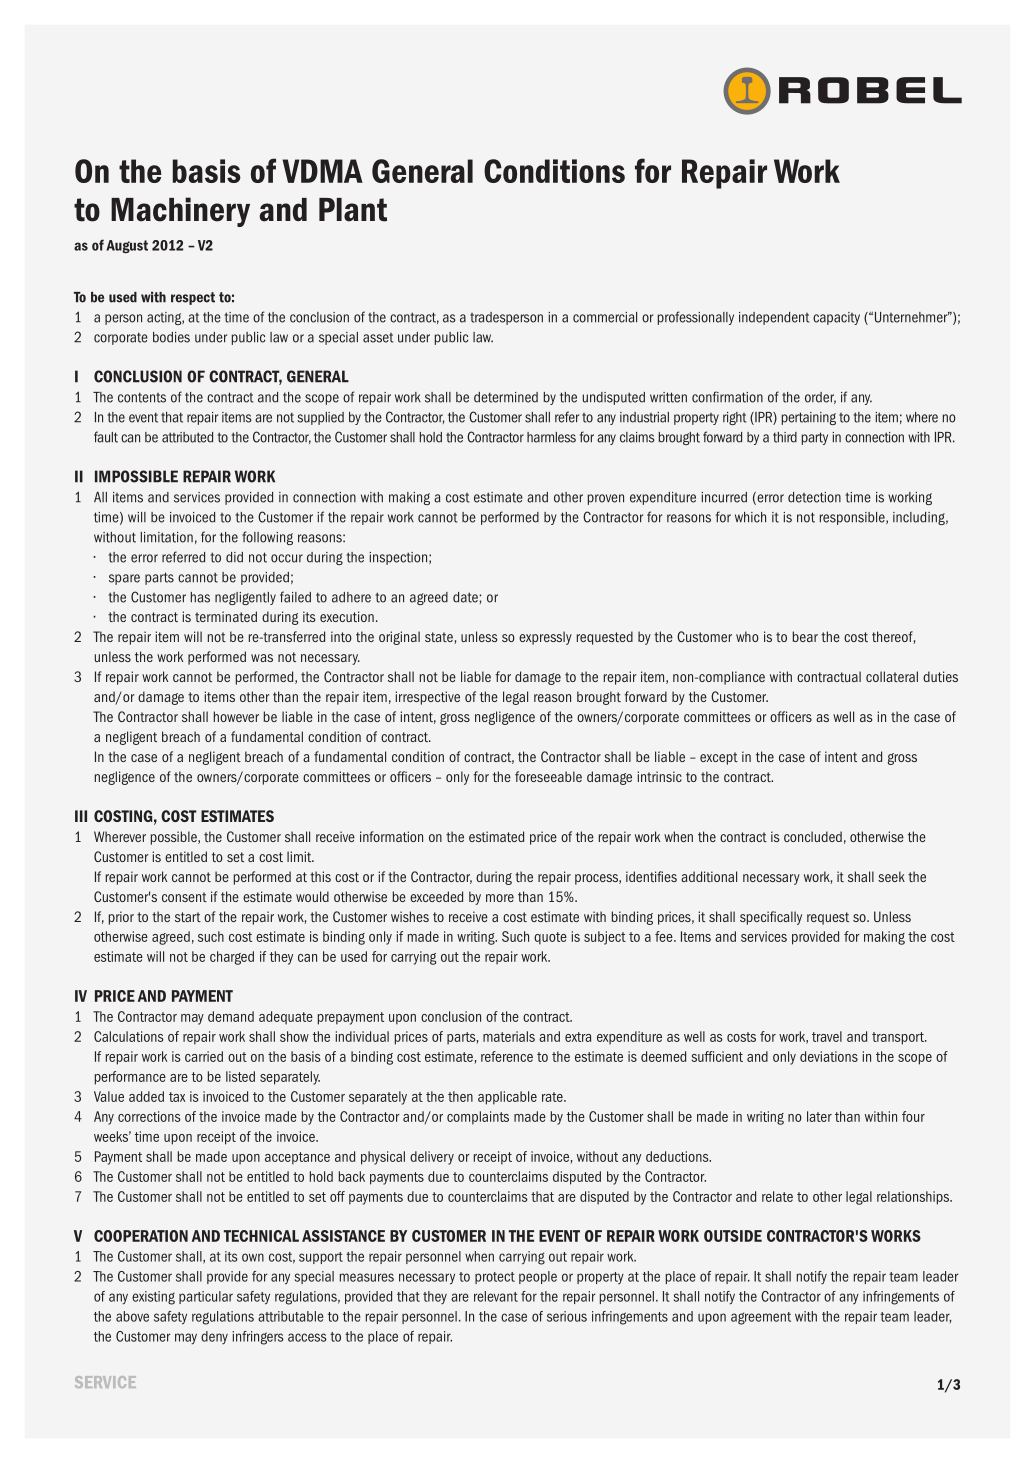  Describe the element at coordinates (496, 1296) in the document. I see `relevant` at that location.
